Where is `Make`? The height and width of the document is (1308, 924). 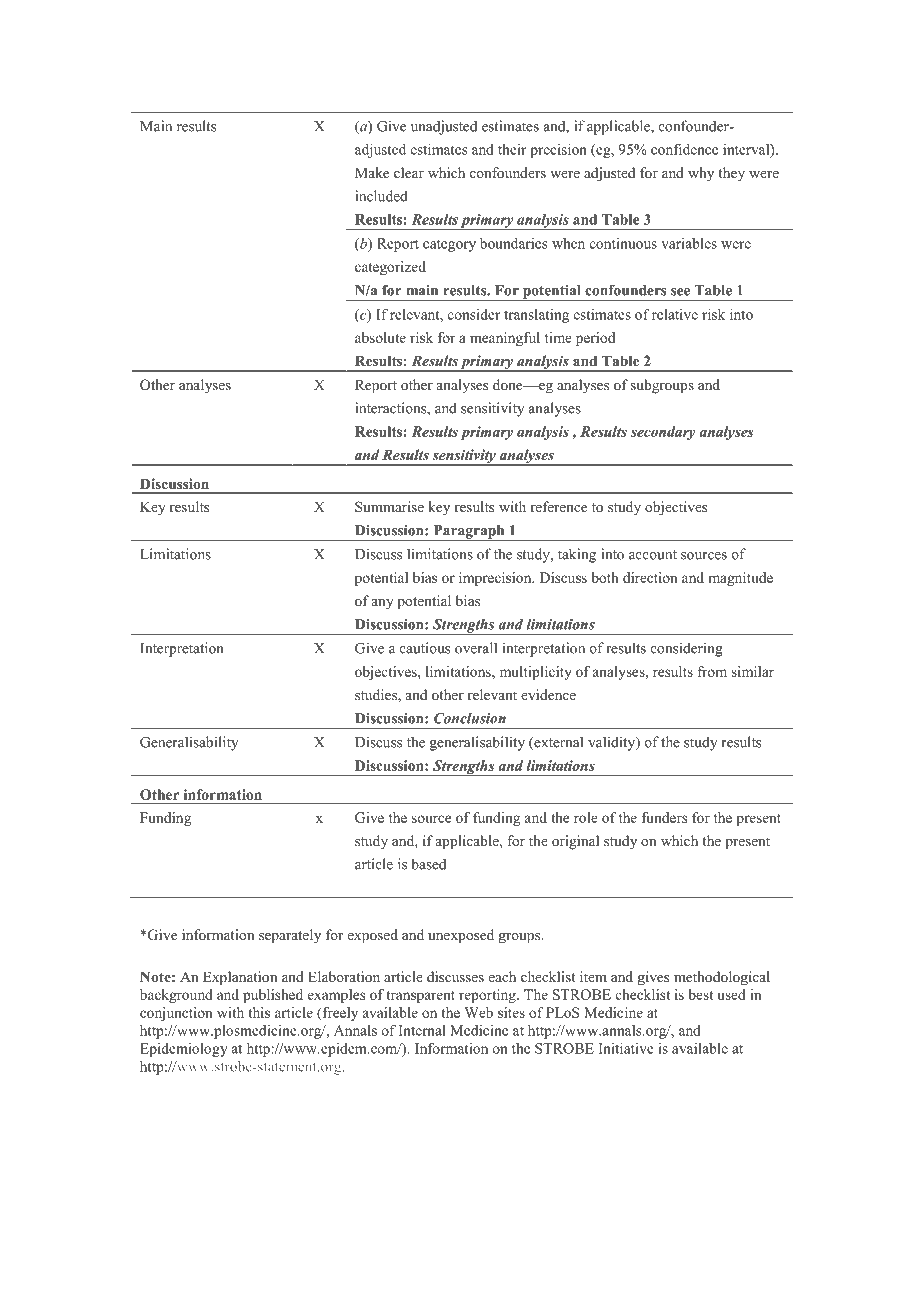 Make is located at coordinates (372, 172).
